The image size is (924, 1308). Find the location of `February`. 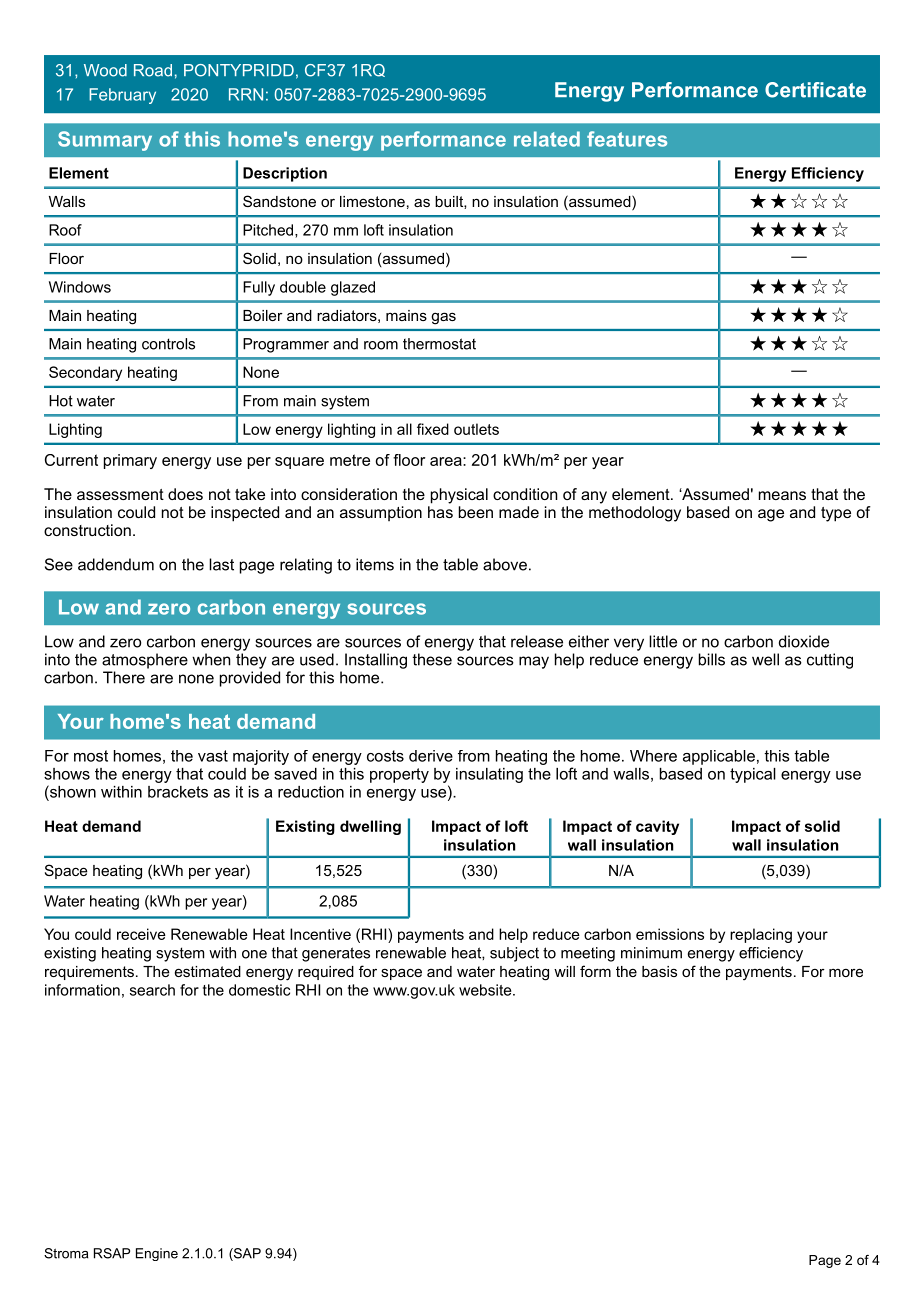

February is located at coordinates (122, 96).
